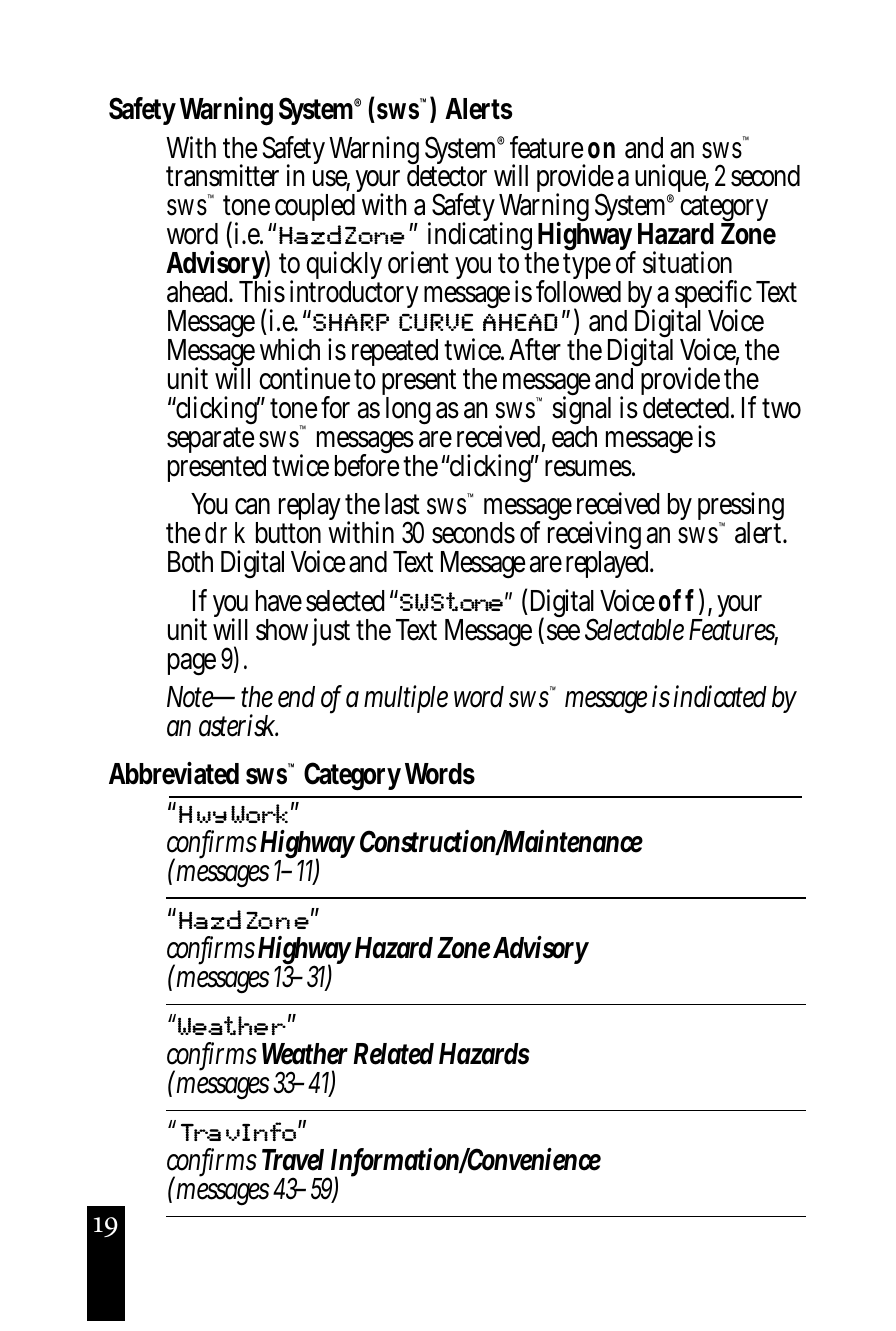  I want to click on indicated, so click(720, 696).
